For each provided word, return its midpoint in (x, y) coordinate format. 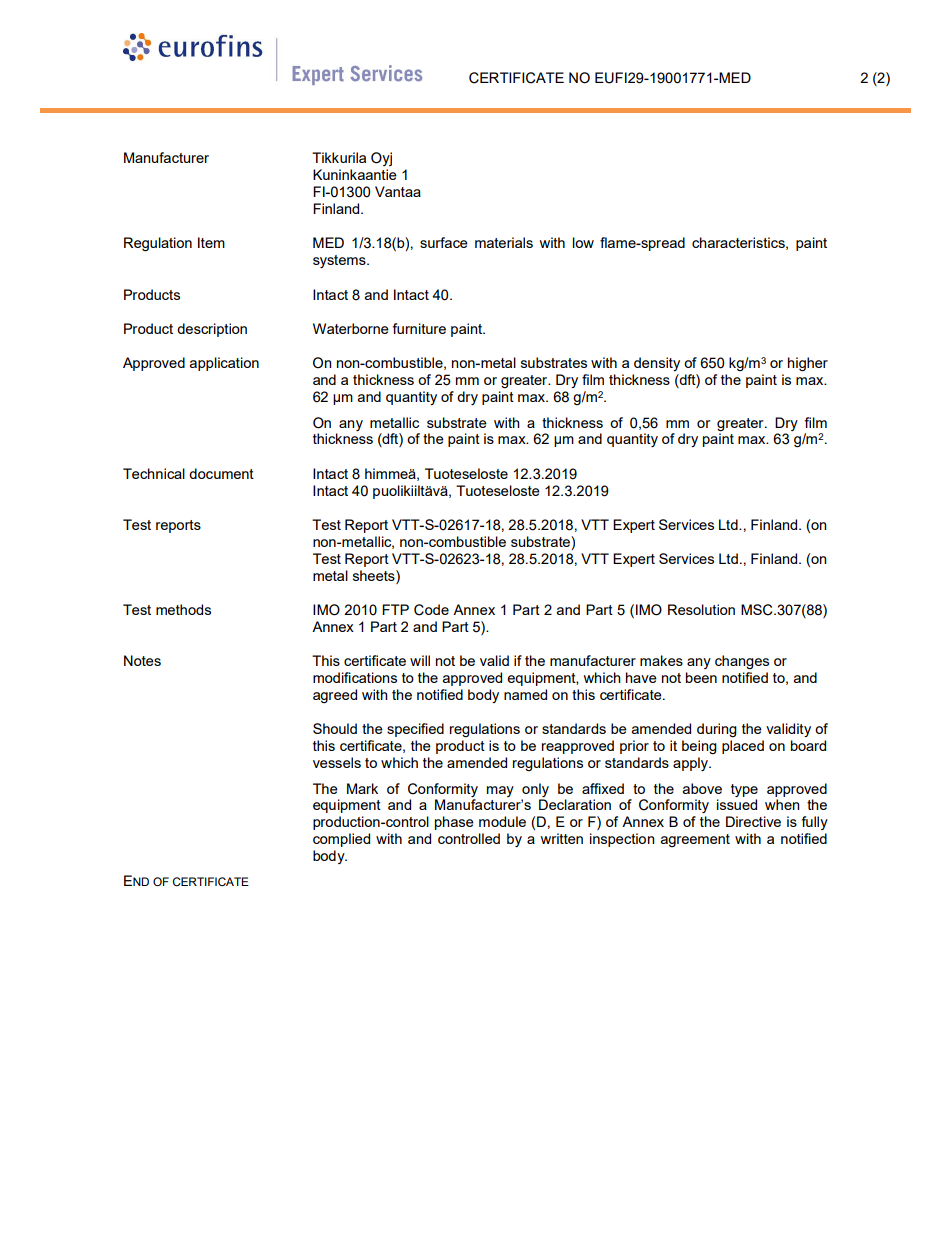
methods (183, 609)
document (221, 473)
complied (341, 840)
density (657, 364)
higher (808, 364)
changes (742, 662)
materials (504, 242)
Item (211, 242)
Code (431, 610)
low (583, 242)
